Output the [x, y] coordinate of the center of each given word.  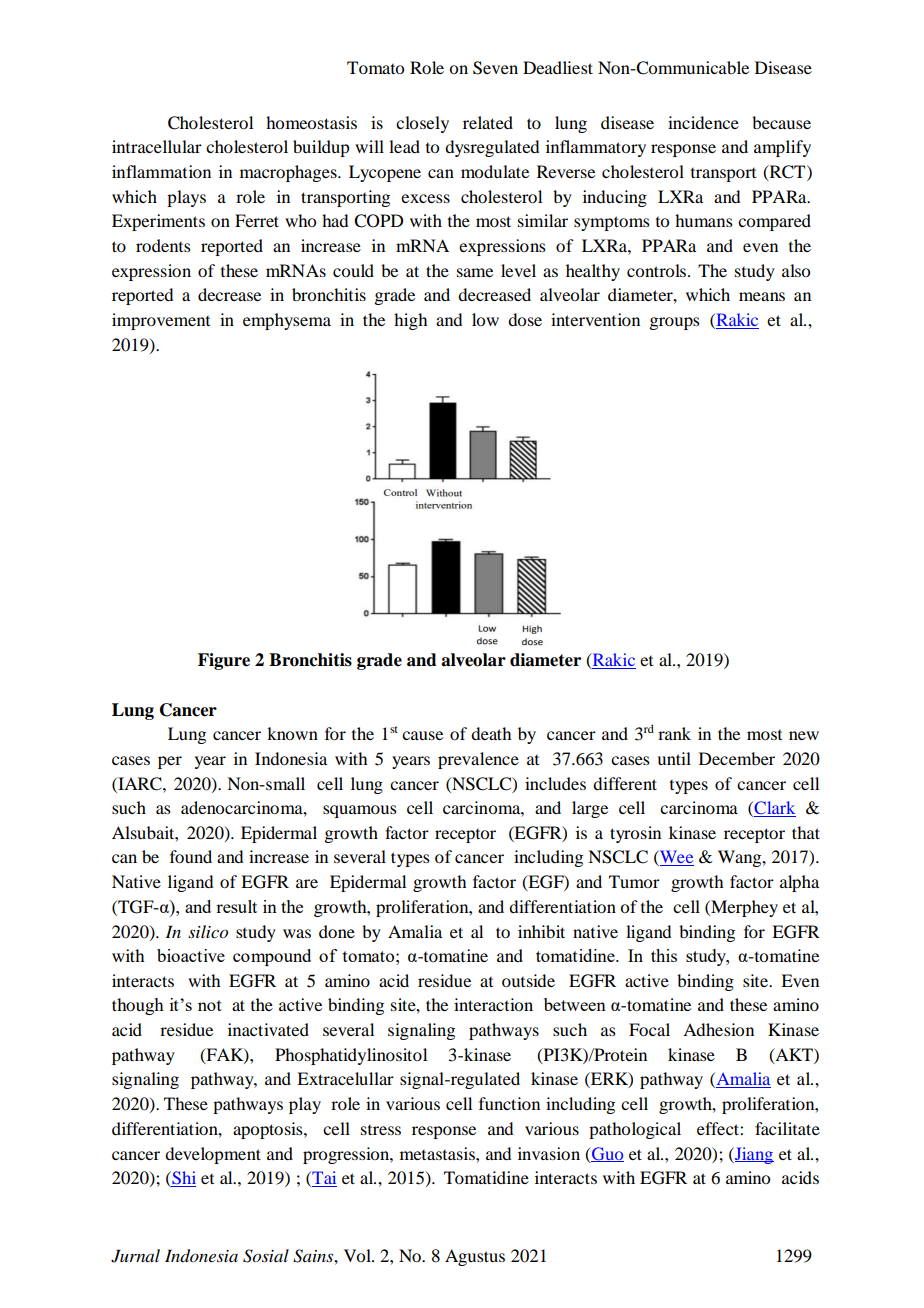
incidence [703, 122]
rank [674, 733]
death [491, 733]
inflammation [161, 171]
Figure [224, 661]
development [213, 1155]
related [488, 122]
